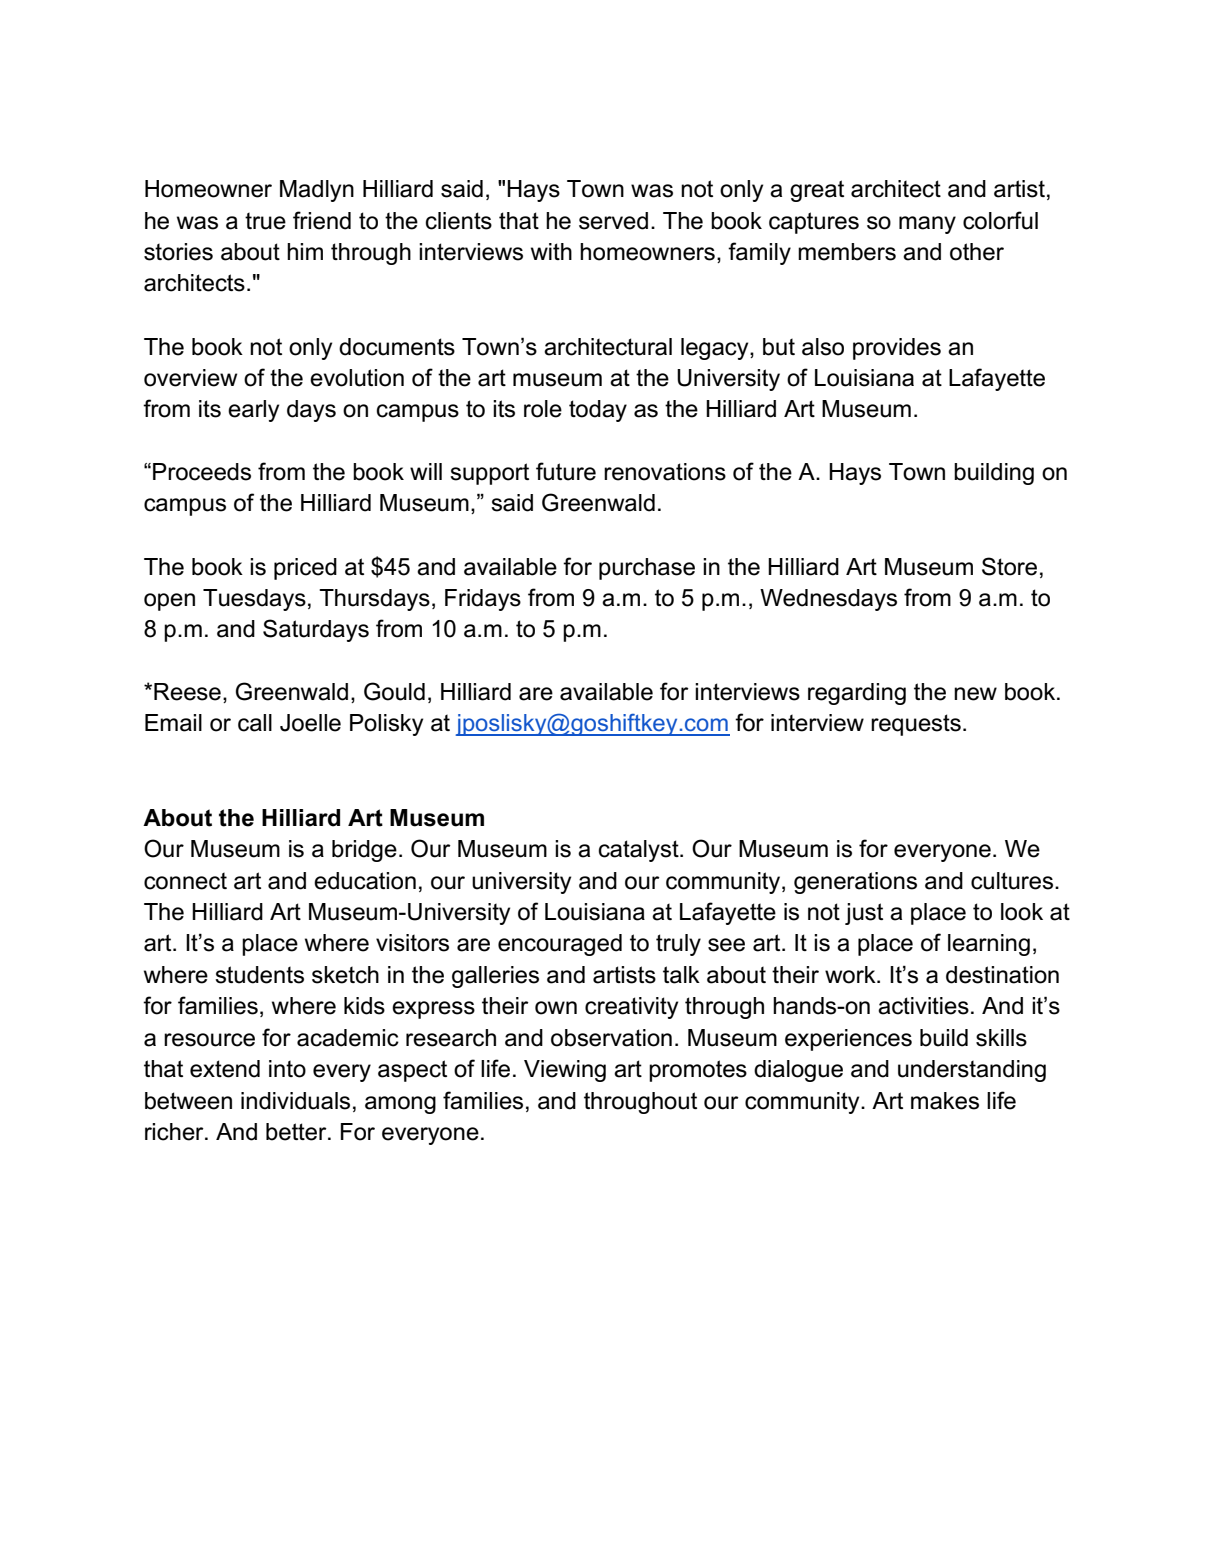 The height and width of the document is (1568, 1212). What do you see at coordinates (265, 221) in the document?
I see `true` at bounding box center [265, 221].
